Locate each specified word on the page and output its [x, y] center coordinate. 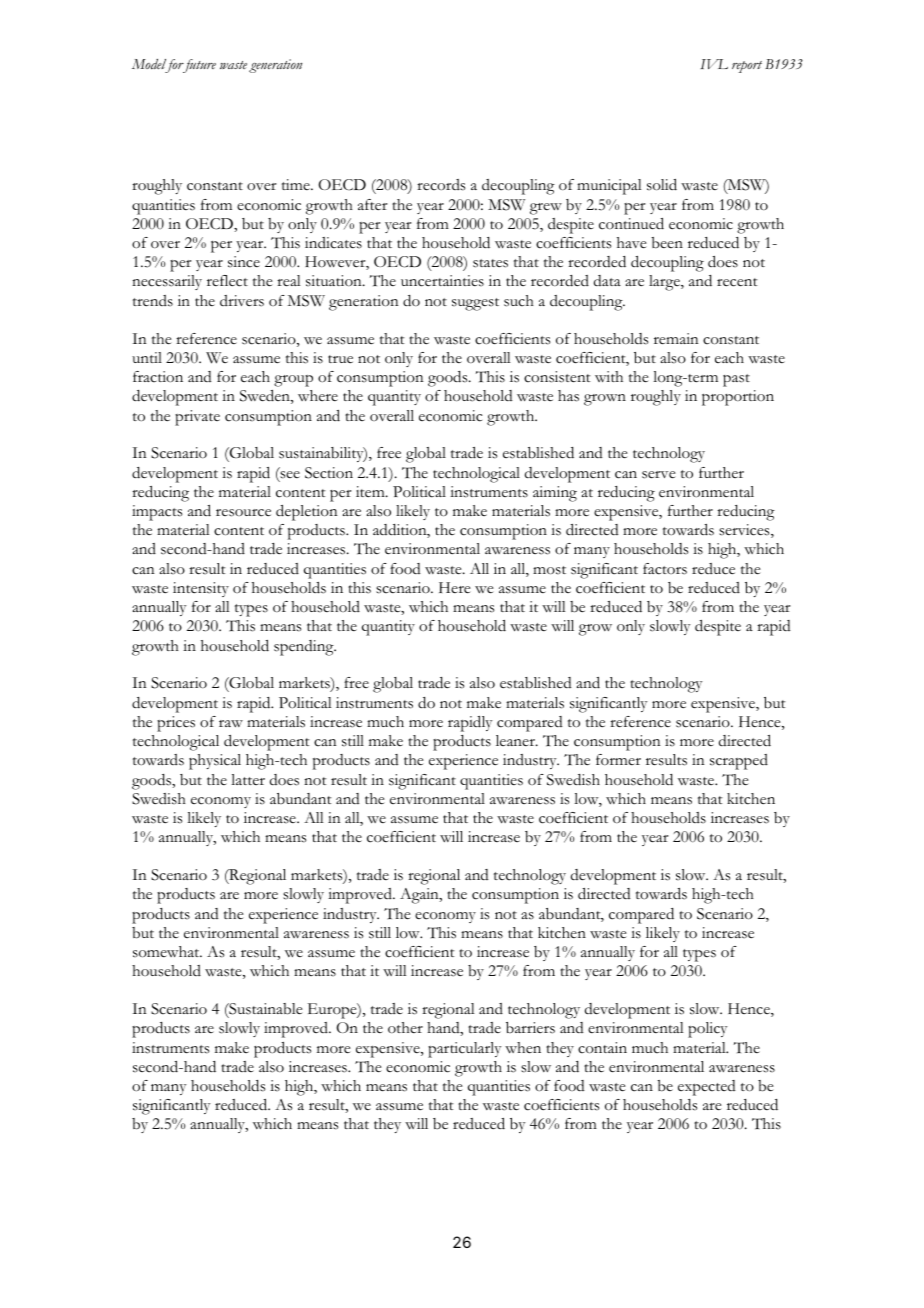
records [441, 185]
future [198, 66]
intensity [201, 589]
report [747, 67]
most [549, 570]
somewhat [167, 952]
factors [665, 569]
